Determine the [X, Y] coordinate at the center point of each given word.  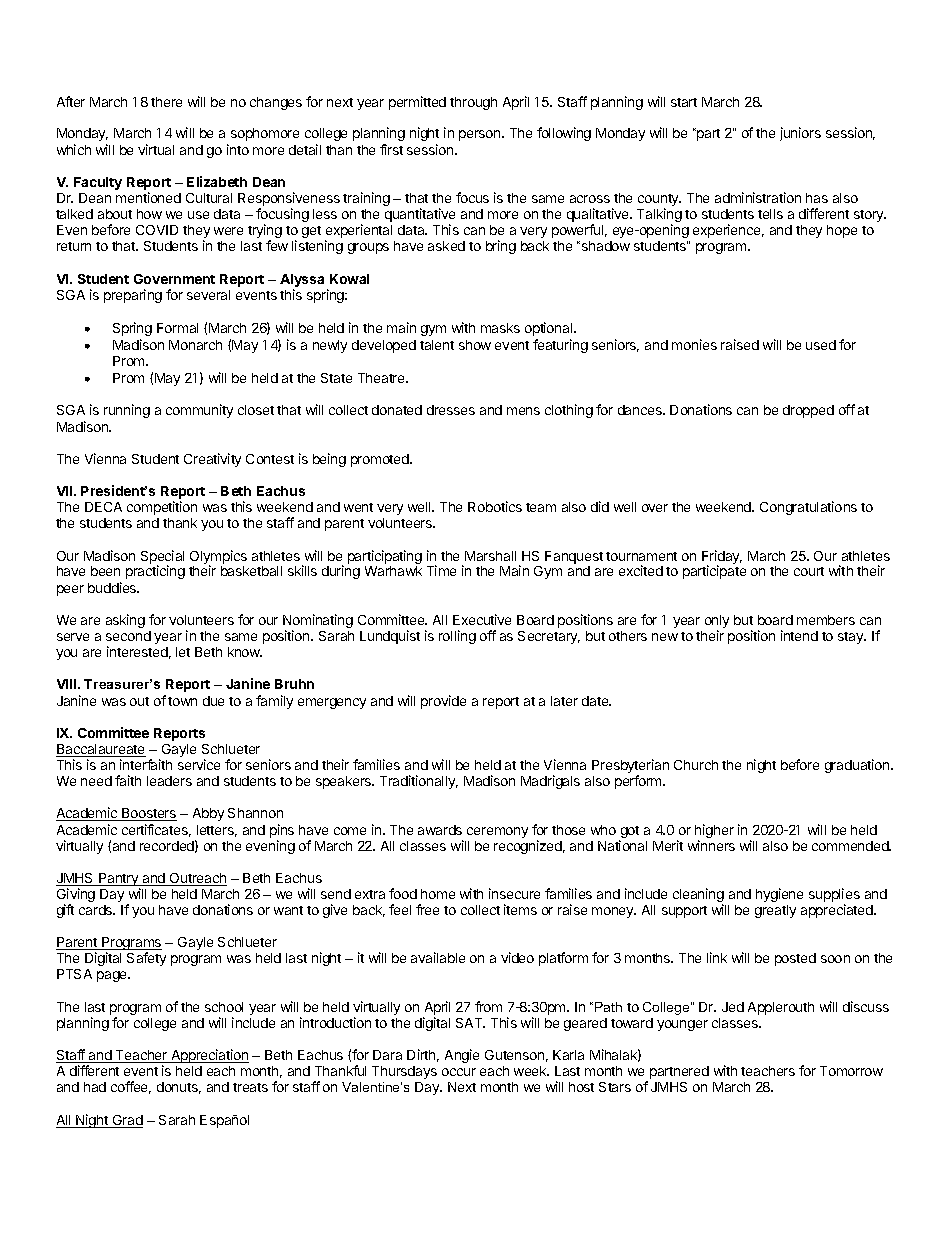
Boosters [148, 814]
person [481, 135]
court [809, 571]
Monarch [195, 345]
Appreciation [209, 1056]
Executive [482, 619]
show [475, 345]
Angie [462, 1056]
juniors [800, 134]
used [821, 345]
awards [440, 830]
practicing [155, 572]
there [166, 102]
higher [714, 832]
